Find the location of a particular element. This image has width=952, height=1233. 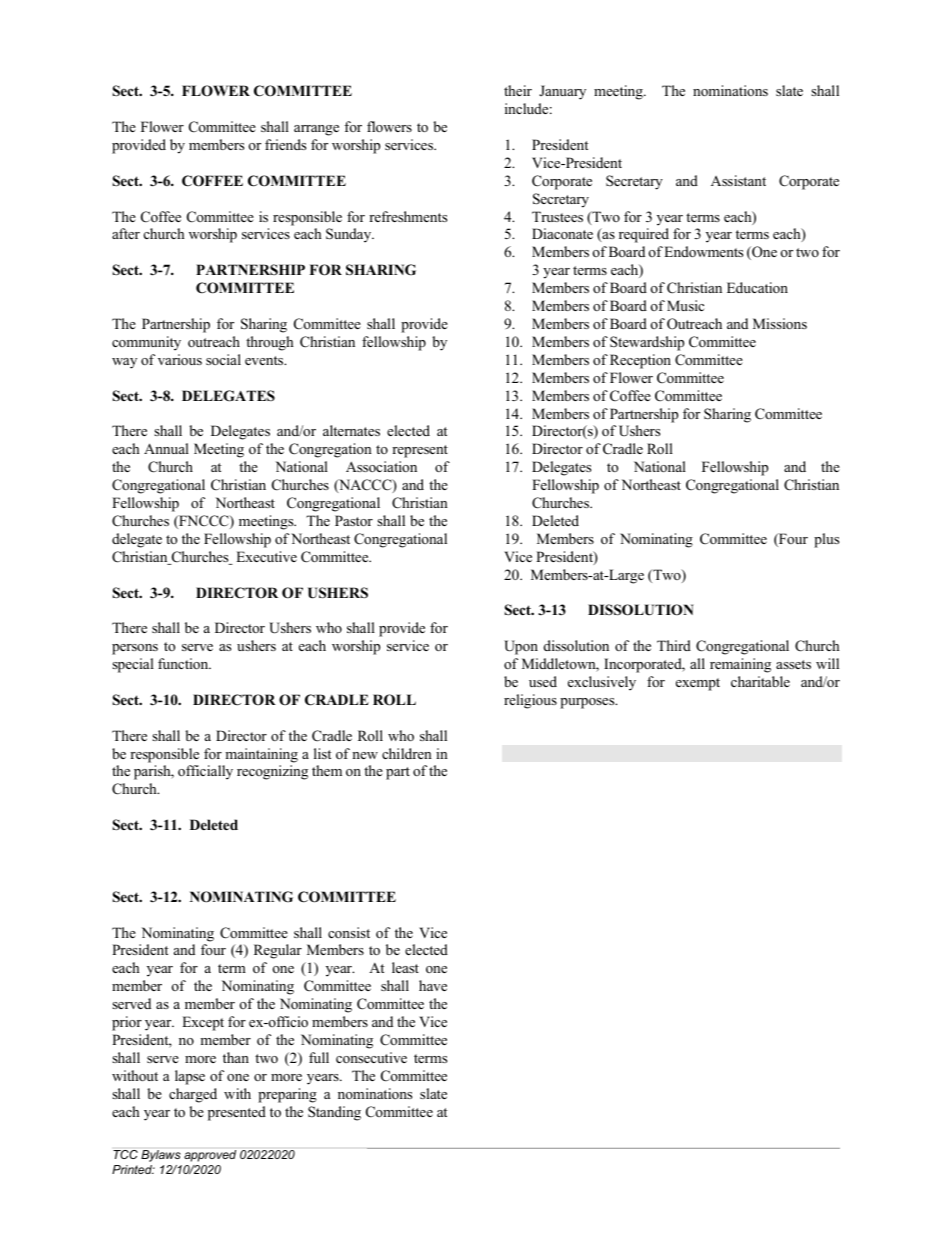

their is located at coordinates (518, 90).
